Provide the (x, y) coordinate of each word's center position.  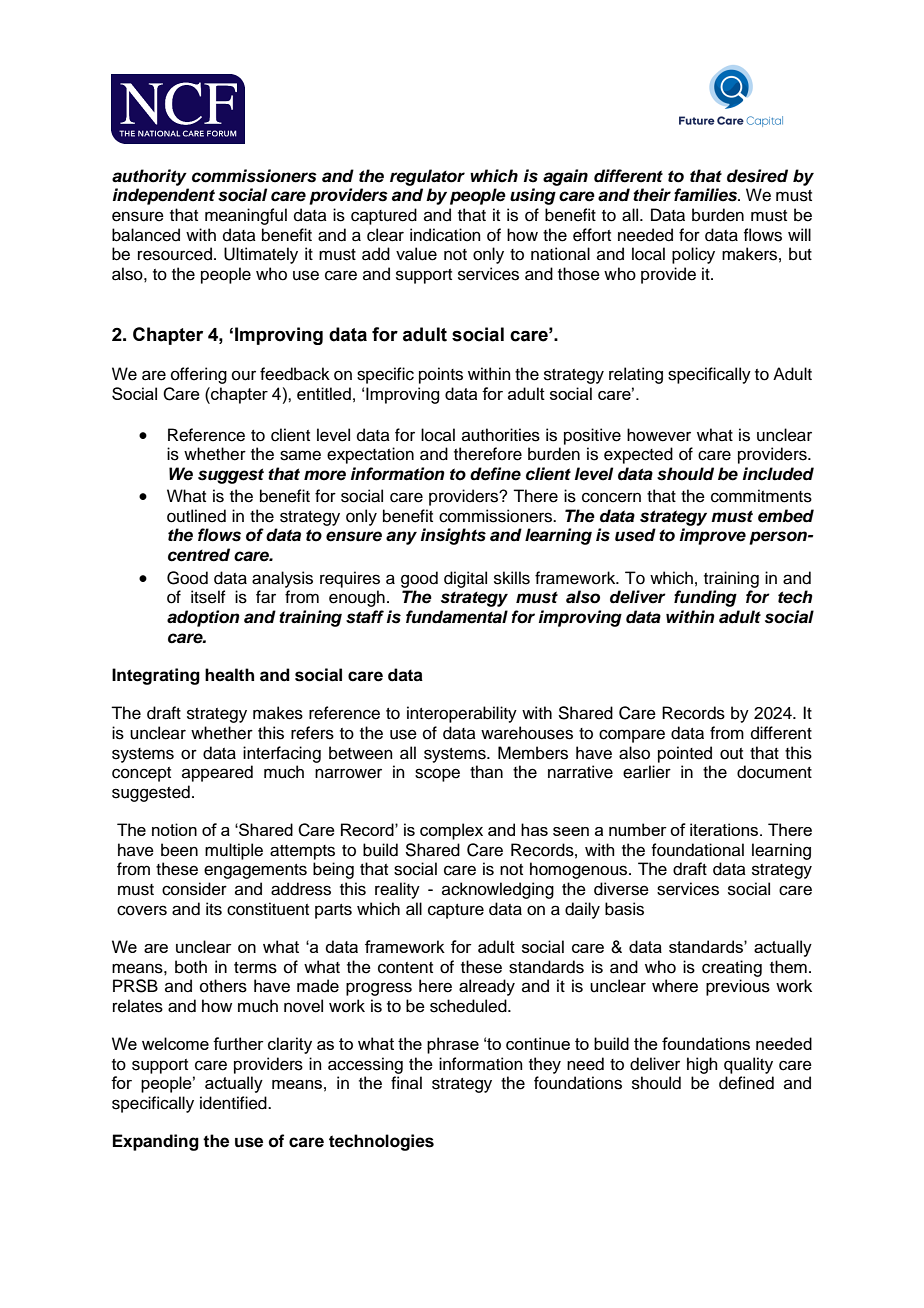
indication (445, 235)
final (406, 1082)
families (707, 195)
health (229, 675)
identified (234, 1103)
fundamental (457, 617)
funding (705, 598)
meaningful (246, 216)
